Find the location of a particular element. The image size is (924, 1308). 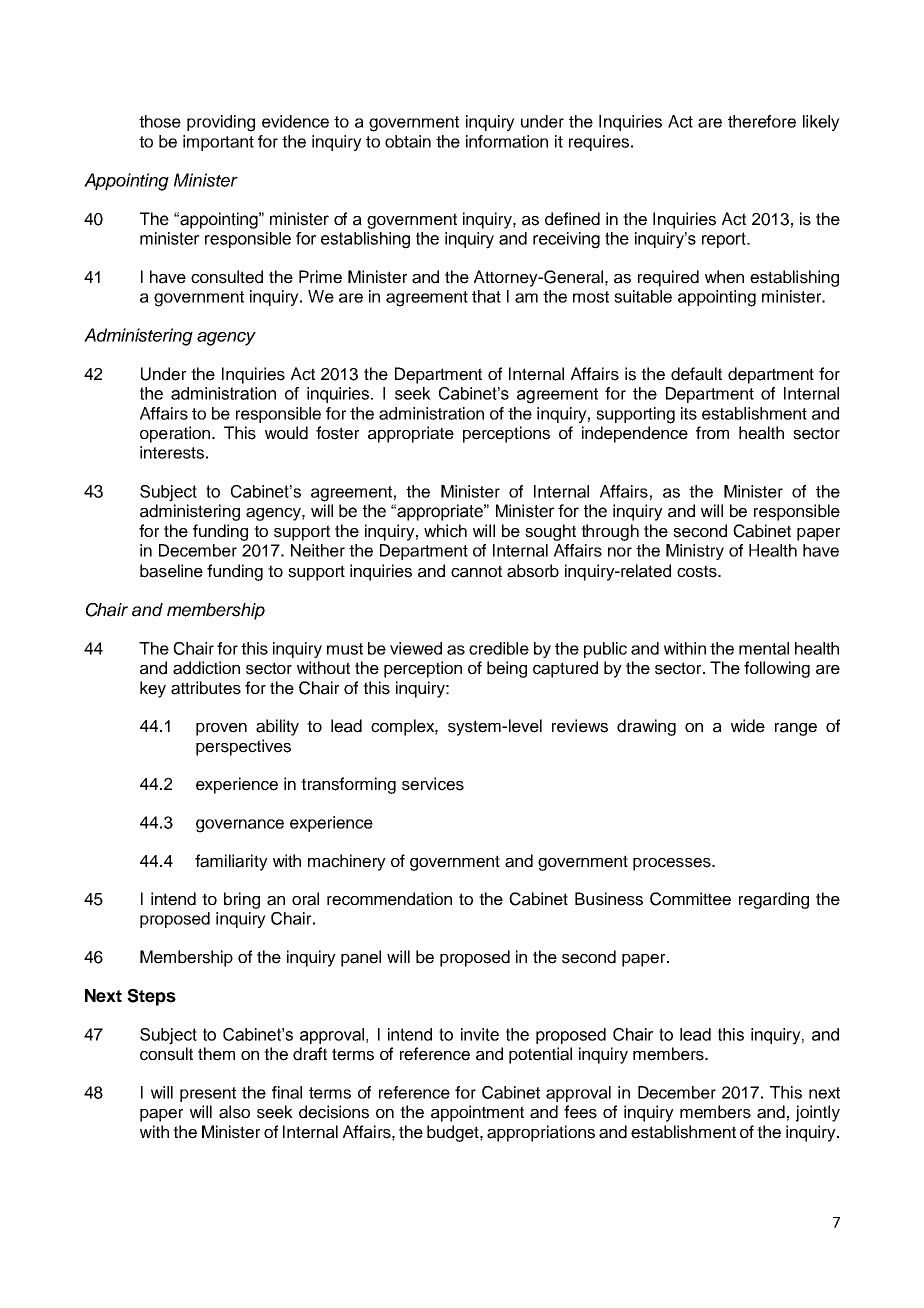

that is located at coordinates (486, 296).
